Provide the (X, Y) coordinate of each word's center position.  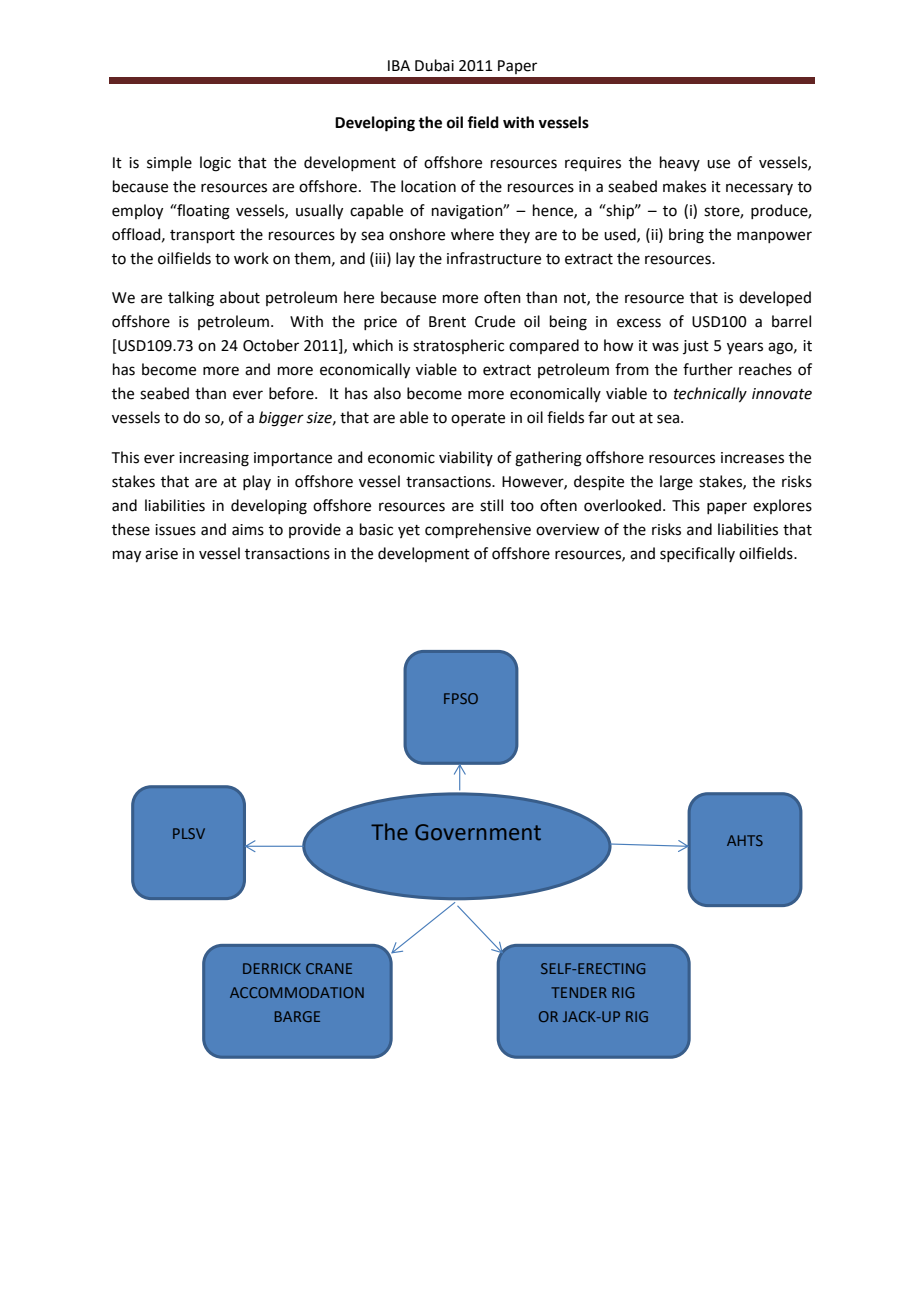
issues (175, 530)
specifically (697, 554)
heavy (680, 163)
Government (478, 832)
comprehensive (478, 530)
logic (215, 164)
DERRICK (272, 968)
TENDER (579, 992)
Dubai (434, 65)
